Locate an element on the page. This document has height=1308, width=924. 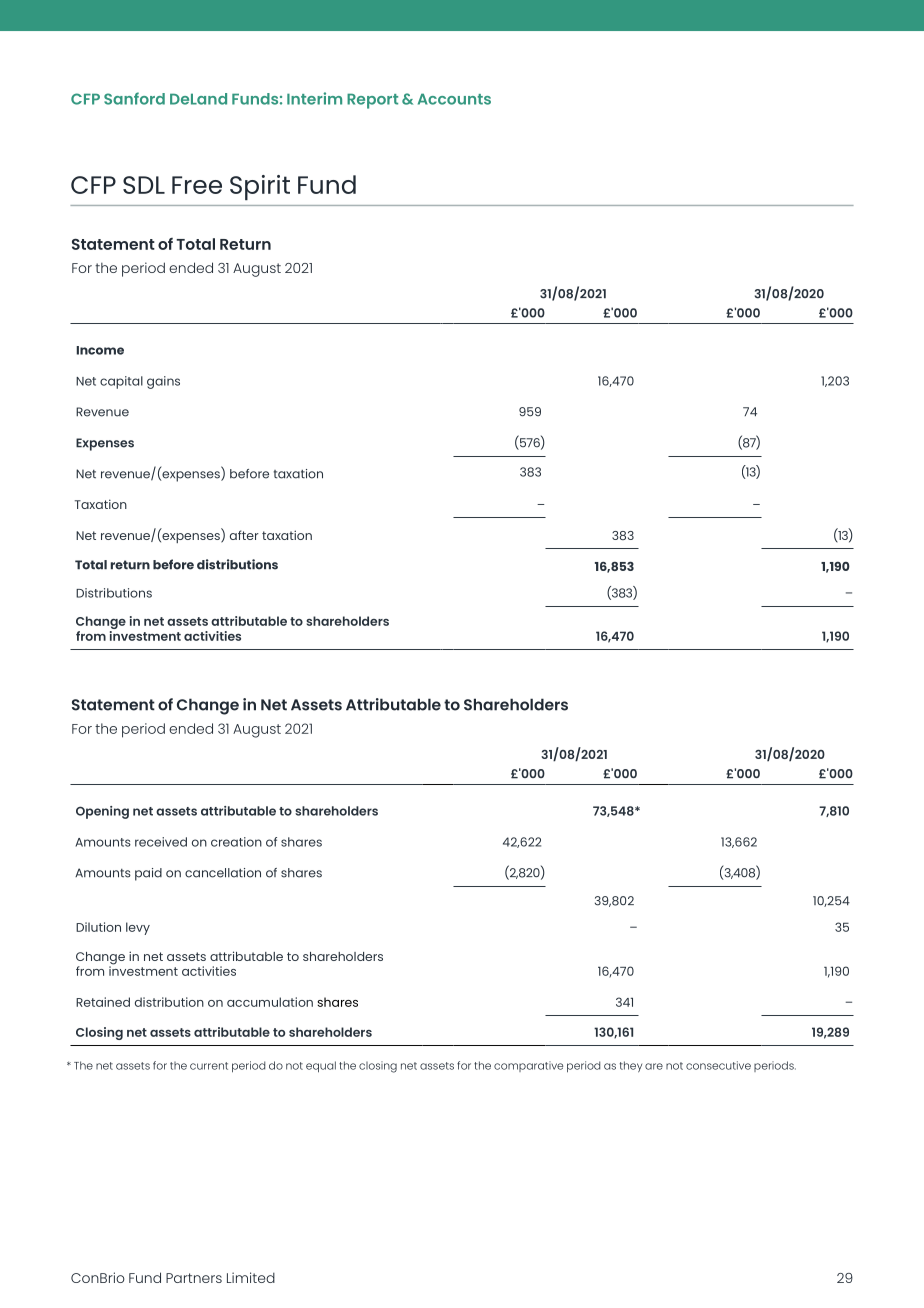
Opening is located at coordinates (102, 812).
